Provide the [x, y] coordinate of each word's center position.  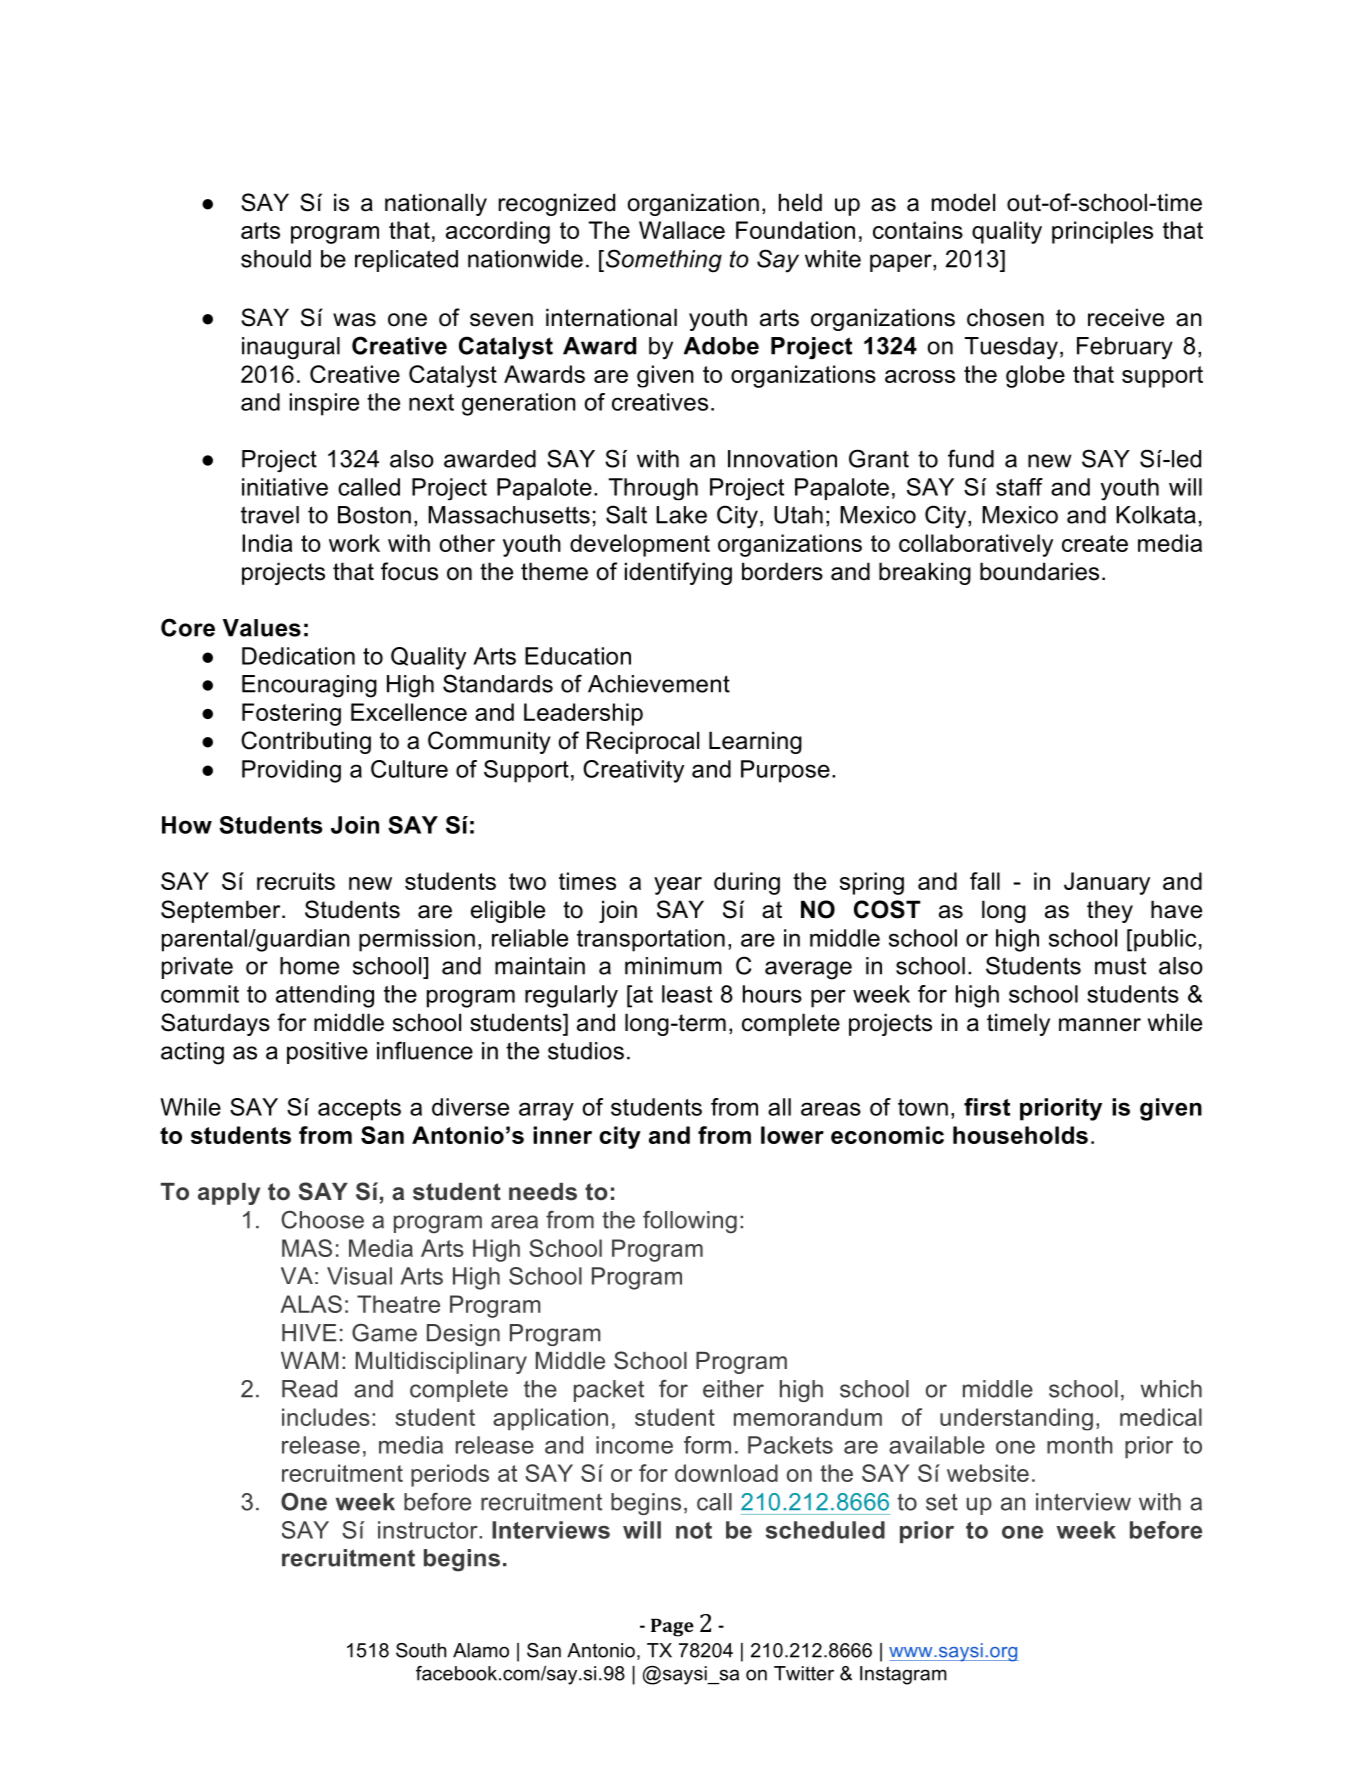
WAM [309, 1360]
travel [270, 515]
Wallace [682, 230]
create [1095, 543]
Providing [291, 771]
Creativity [633, 771]
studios [586, 1051]
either [733, 1389]
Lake [681, 515]
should [276, 259]
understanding [1016, 1419]
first [987, 1107]
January [1107, 883]
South [421, 1650]
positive [327, 1053]
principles [1102, 232]
